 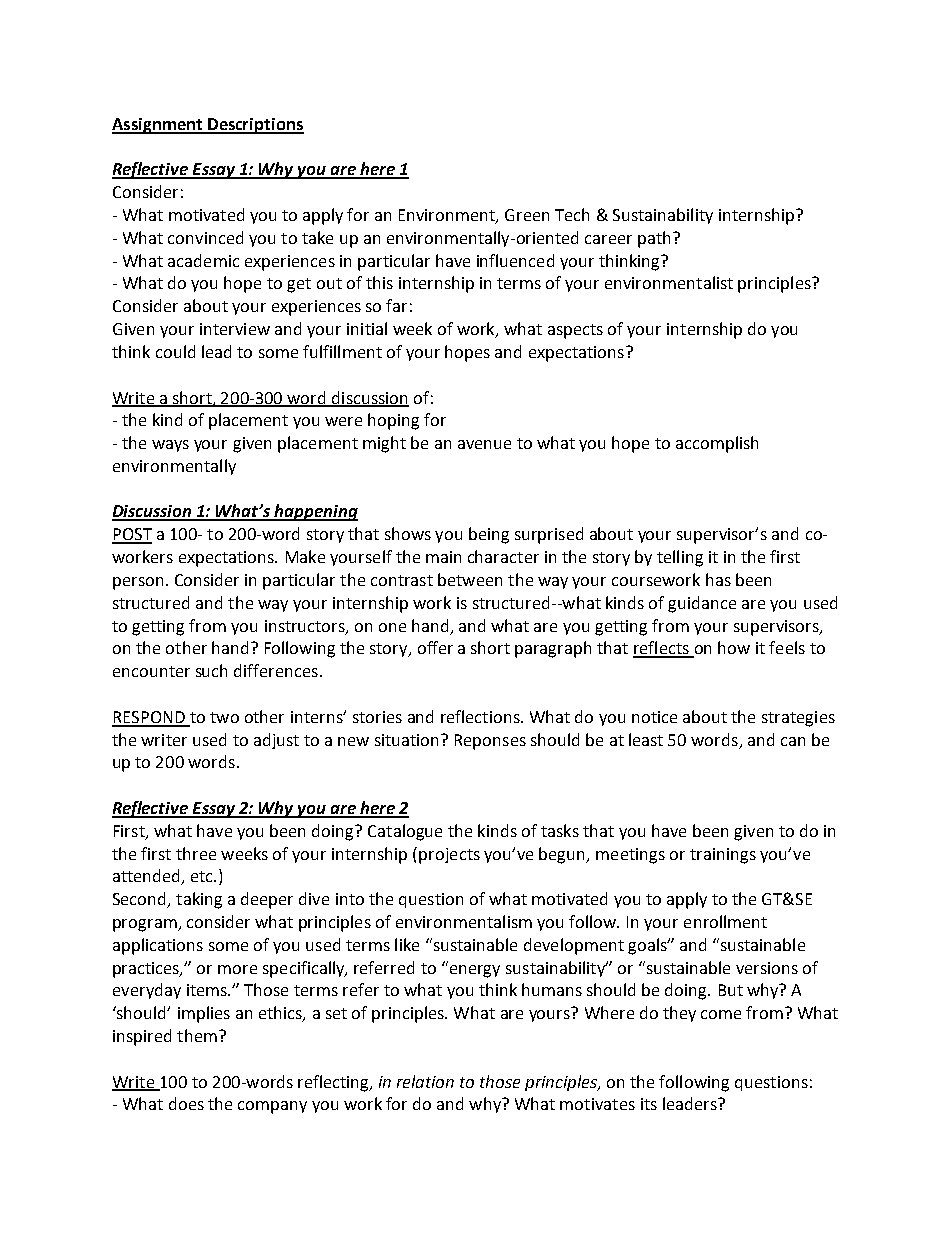 I want to click on such, so click(x=211, y=670).
